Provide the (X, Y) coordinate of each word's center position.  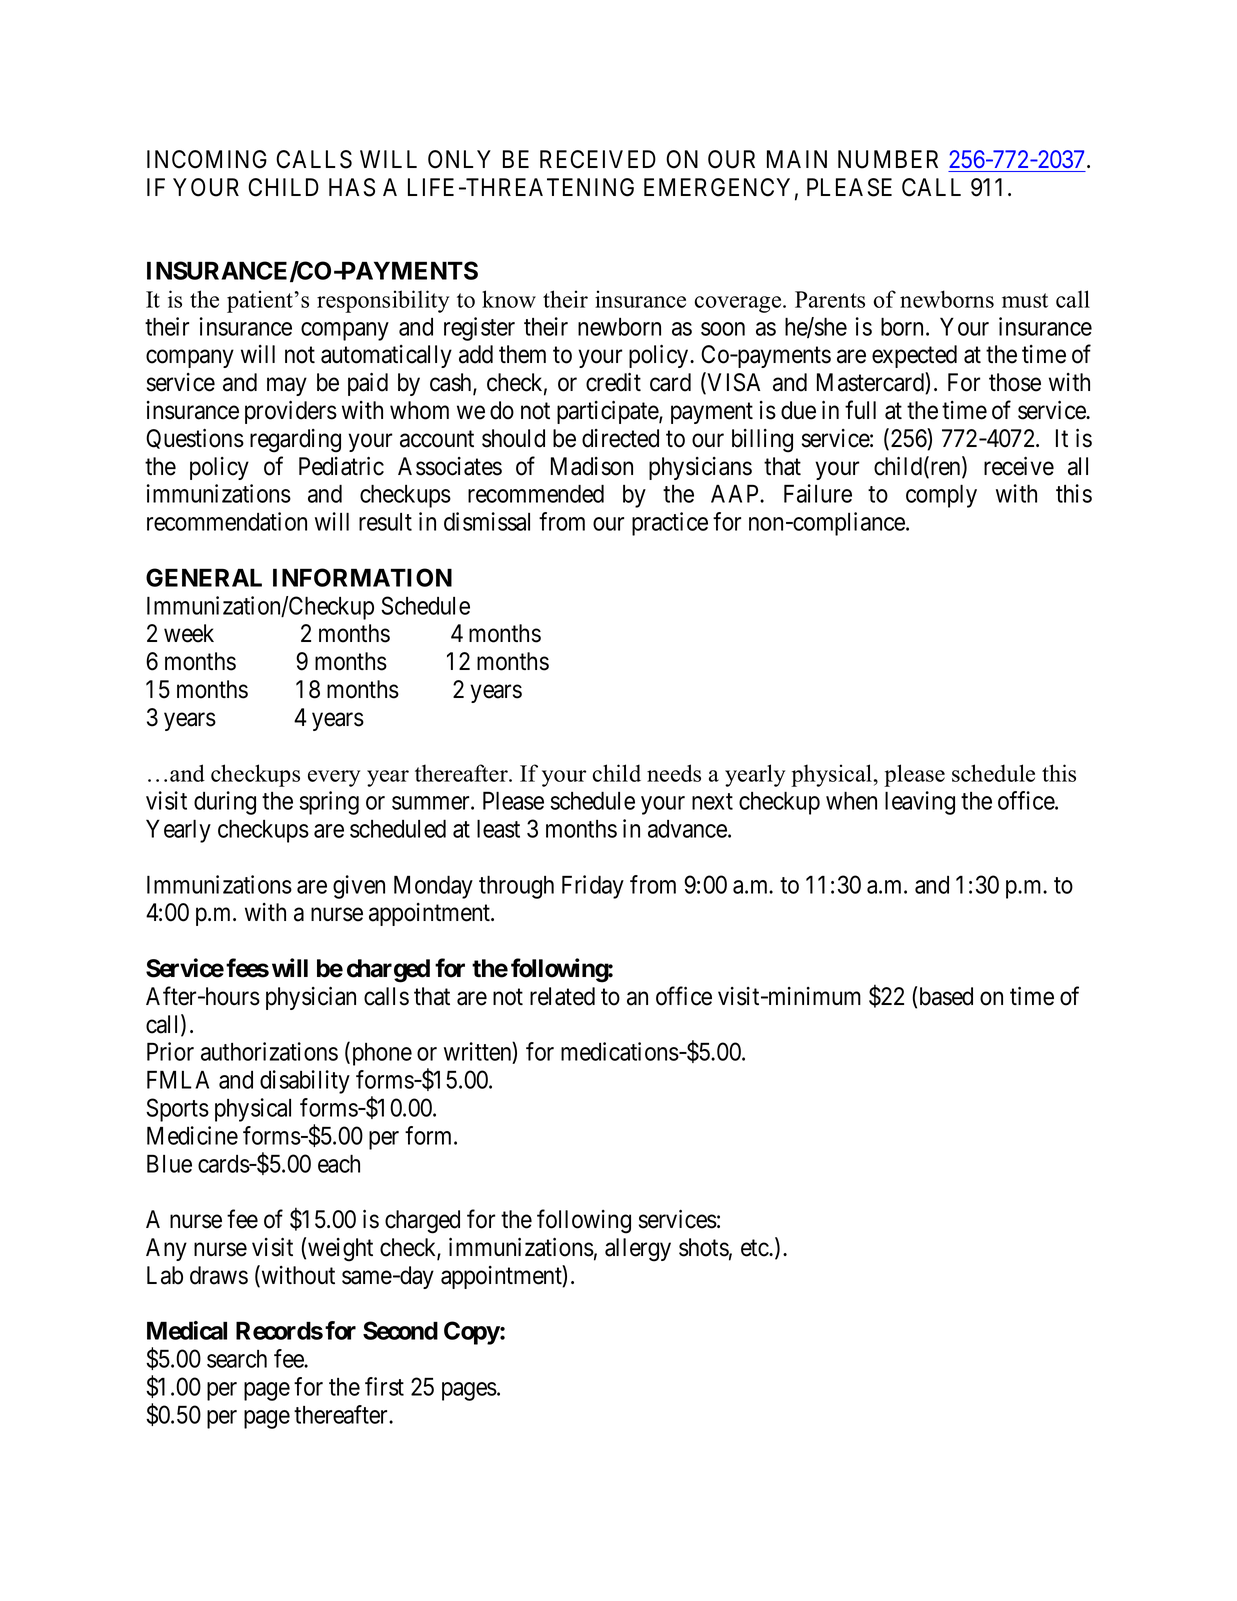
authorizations (269, 1051)
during (225, 803)
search (237, 1359)
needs (674, 773)
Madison (592, 466)
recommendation (227, 521)
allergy (638, 1250)
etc (755, 1248)
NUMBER (888, 159)
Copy (472, 1333)
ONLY (459, 159)
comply (941, 496)
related (562, 996)
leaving (920, 803)
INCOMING (207, 159)
